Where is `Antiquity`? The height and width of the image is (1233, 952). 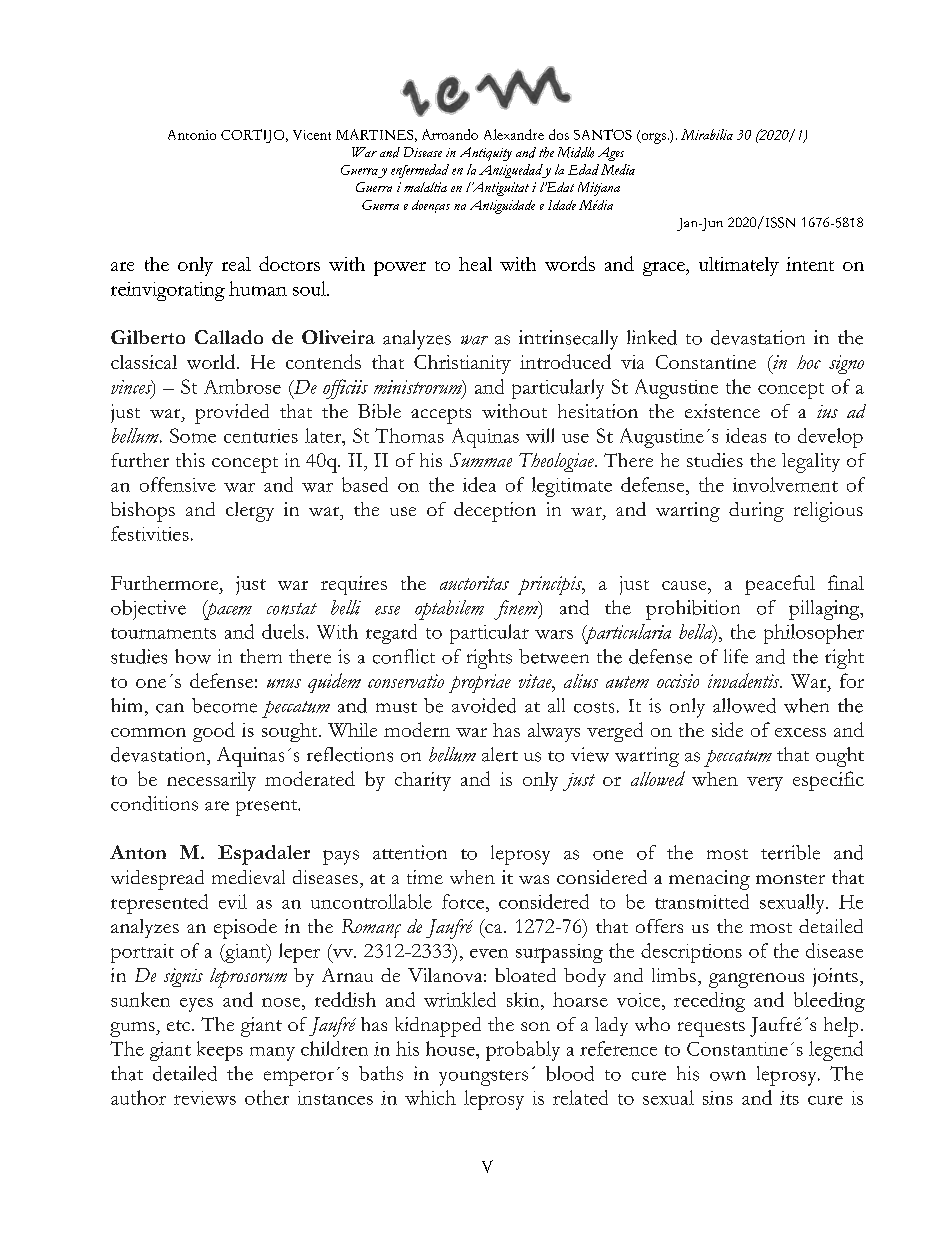 Antiquity is located at coordinates (486, 154).
